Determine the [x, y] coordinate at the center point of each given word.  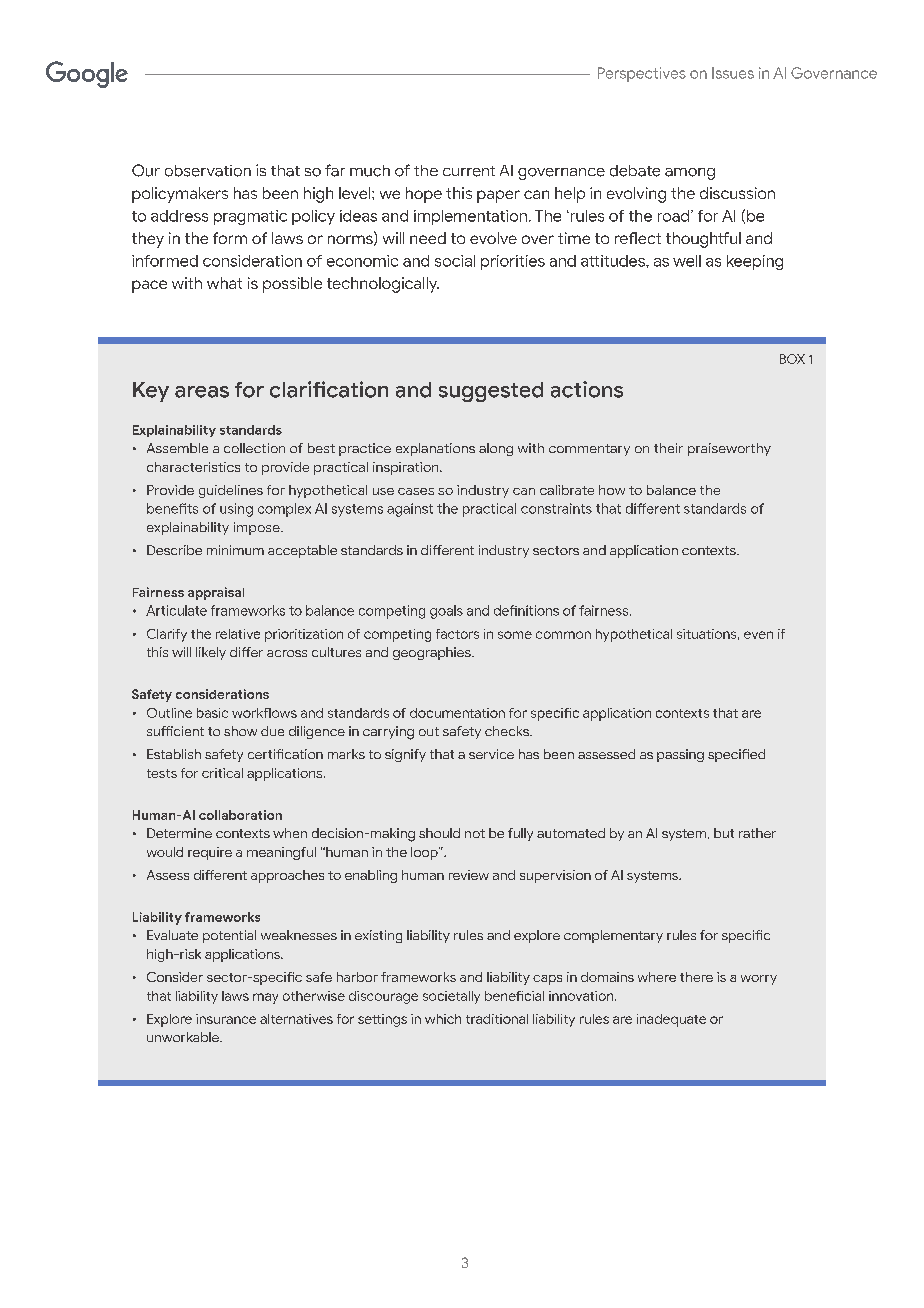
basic [212, 713]
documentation [457, 713]
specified [736, 755]
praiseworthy [729, 449]
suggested [491, 392]
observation [208, 171]
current [469, 171]
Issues [733, 73]
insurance [226, 1019]
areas [202, 392]
